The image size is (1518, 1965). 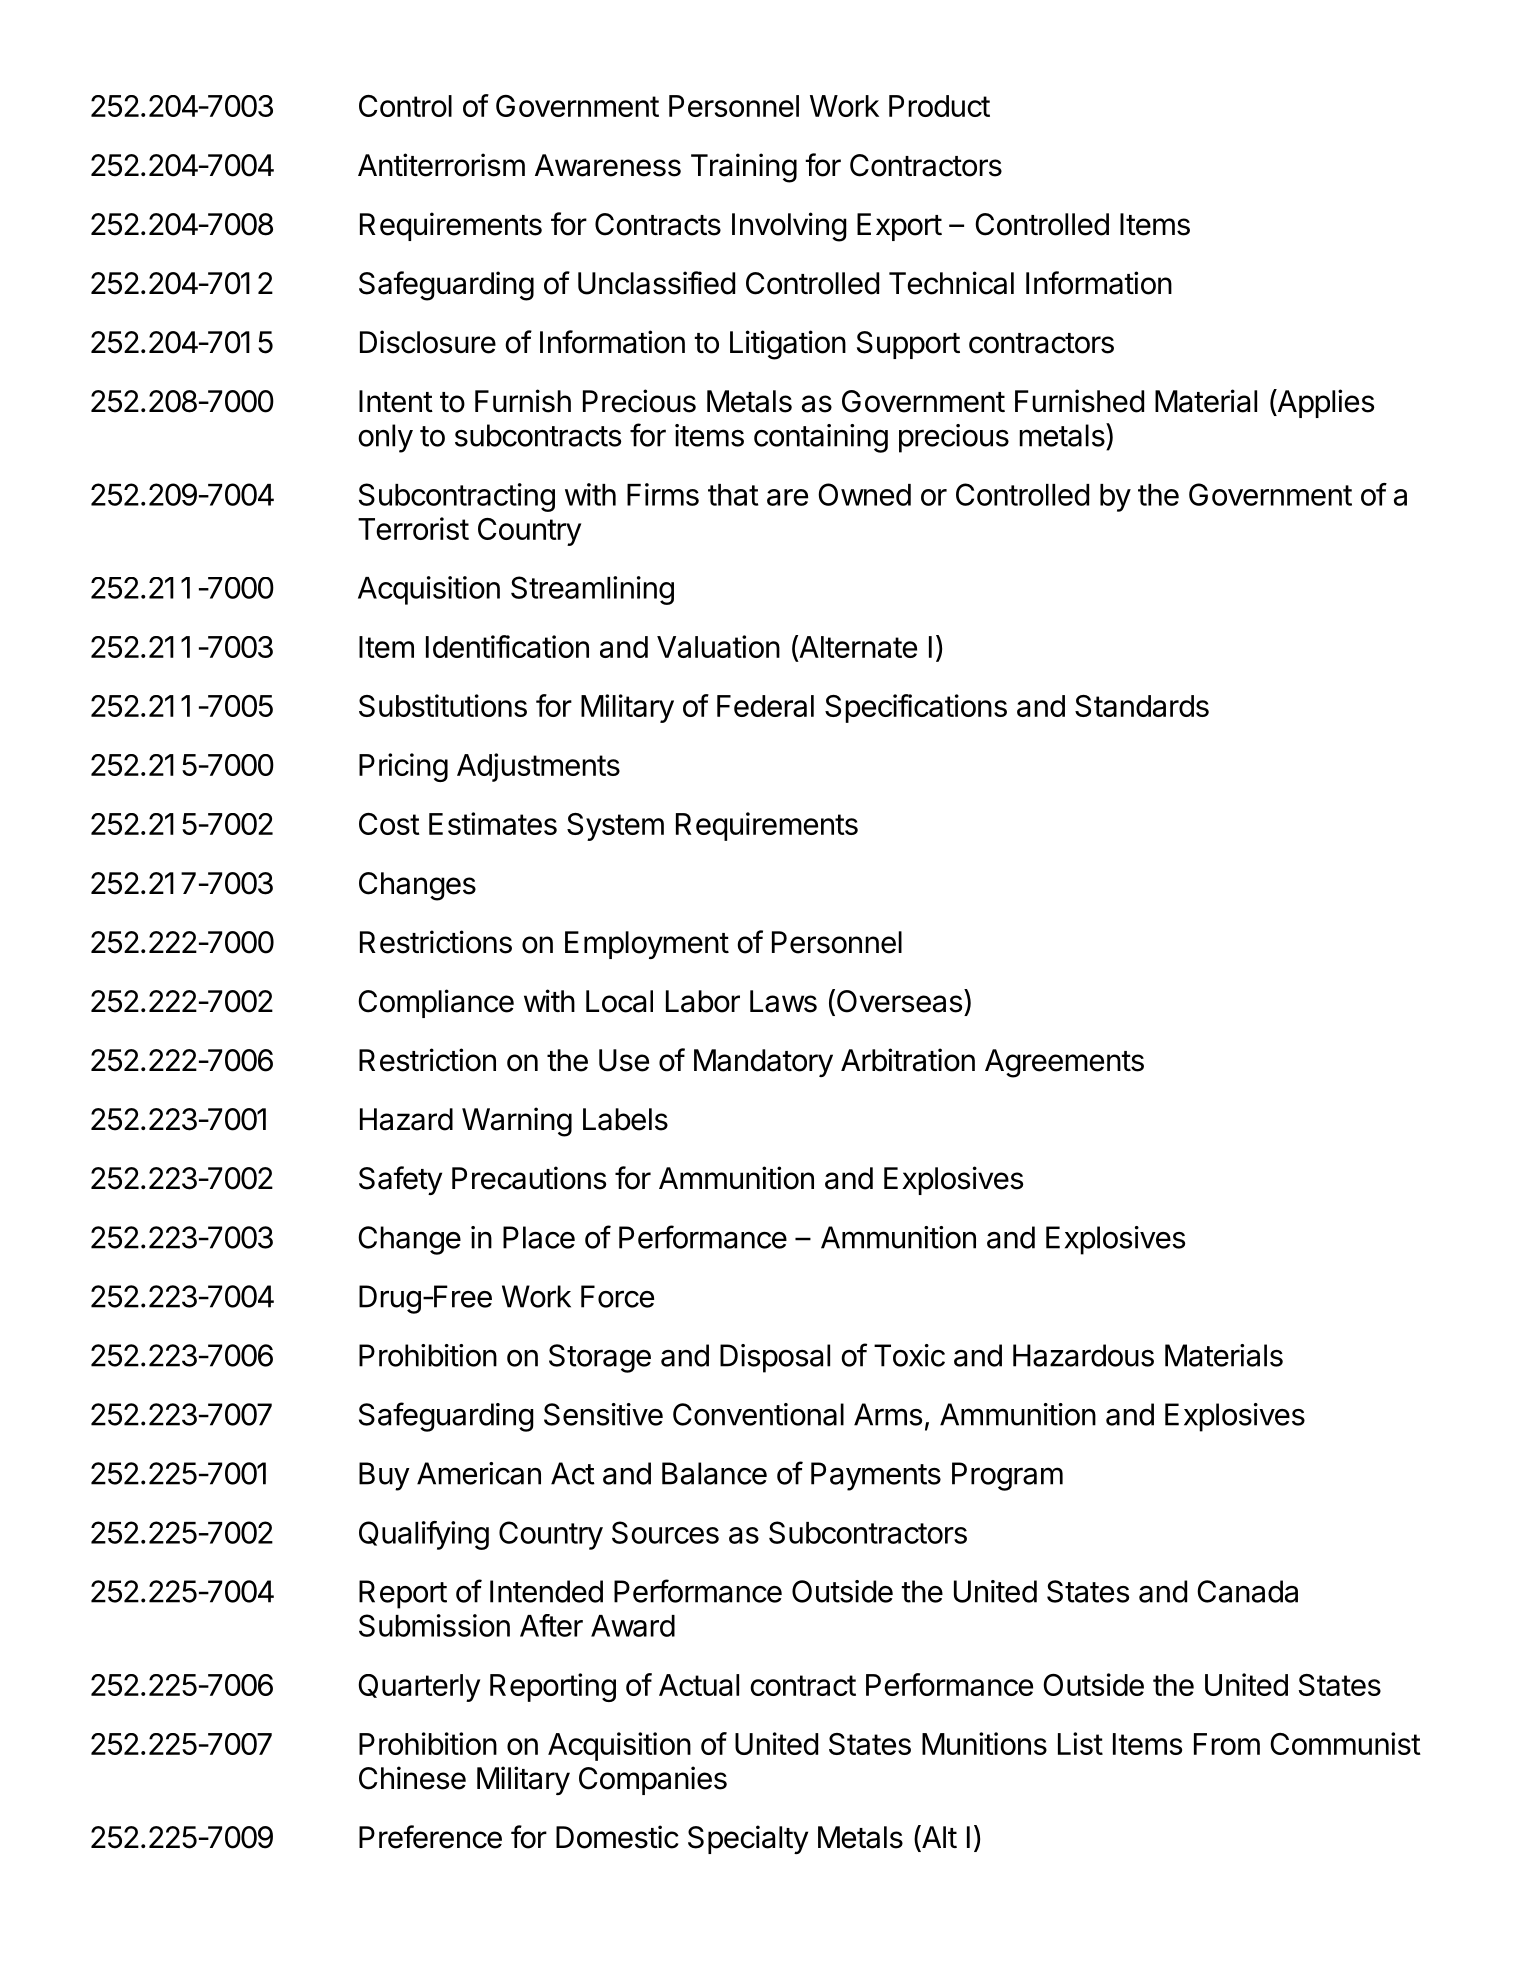 I want to click on Chinese, so click(x=412, y=1778).
